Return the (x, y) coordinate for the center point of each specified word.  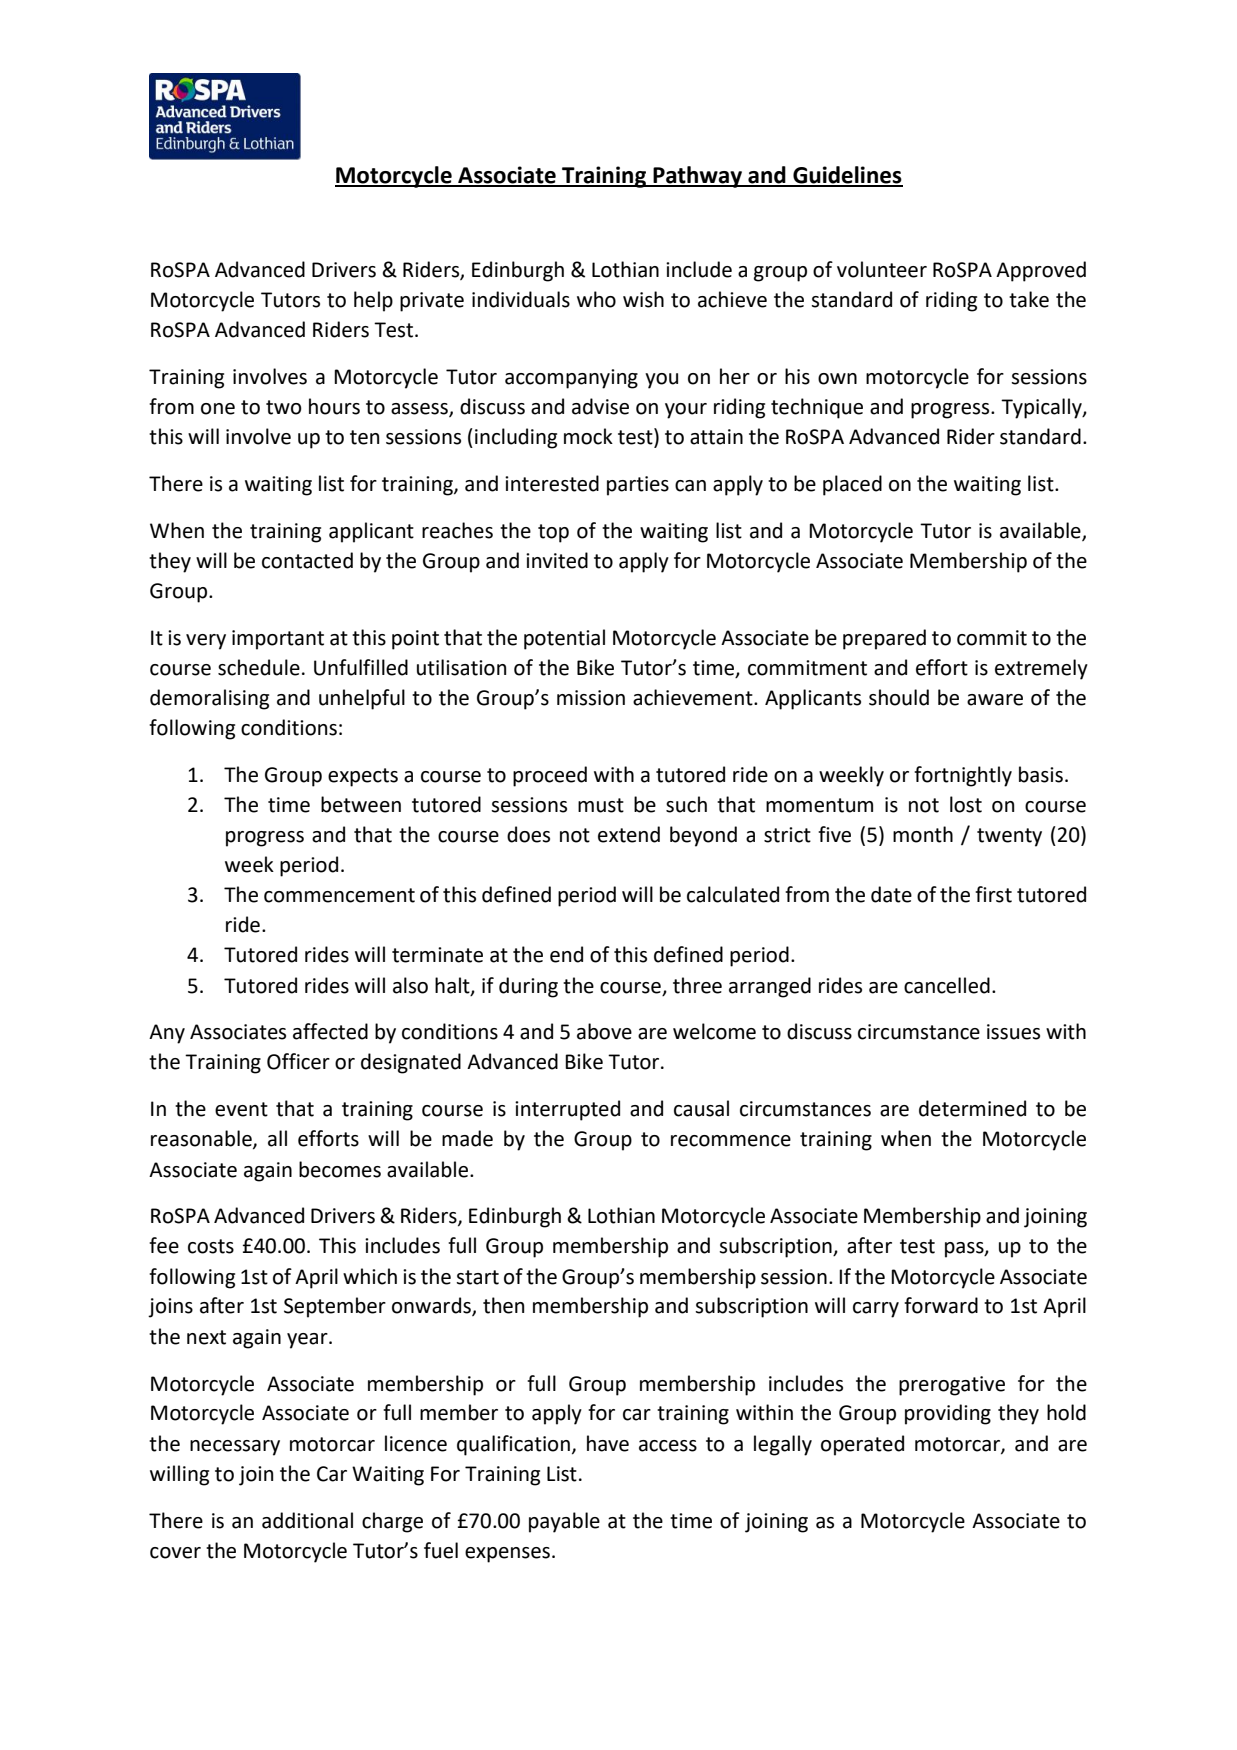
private (432, 302)
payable (564, 1522)
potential (564, 639)
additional (307, 1520)
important (278, 640)
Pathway (697, 177)
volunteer (882, 269)
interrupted (567, 1110)
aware (995, 700)
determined (972, 1108)
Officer (298, 1061)
